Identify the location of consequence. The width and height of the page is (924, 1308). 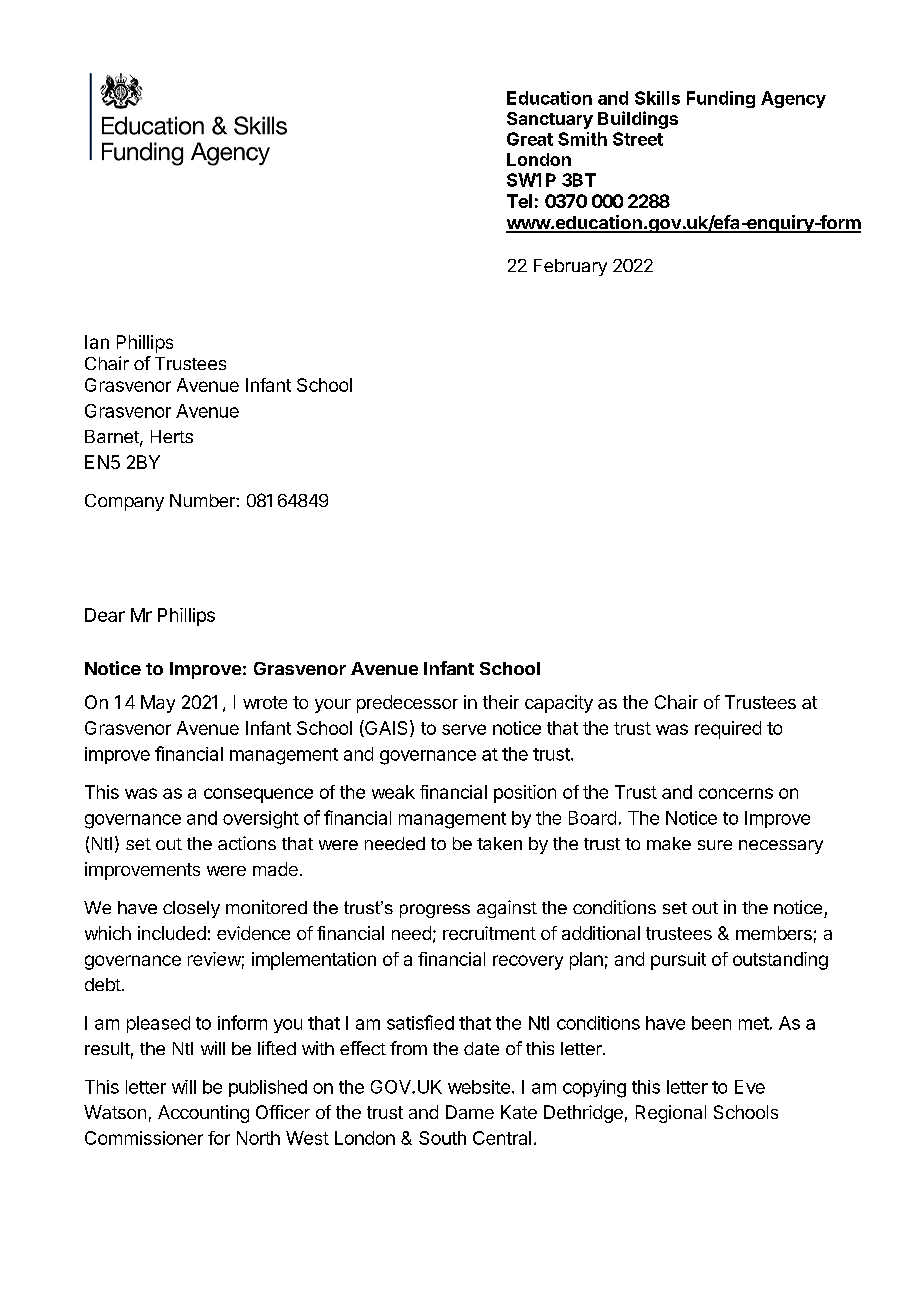
(258, 795).
